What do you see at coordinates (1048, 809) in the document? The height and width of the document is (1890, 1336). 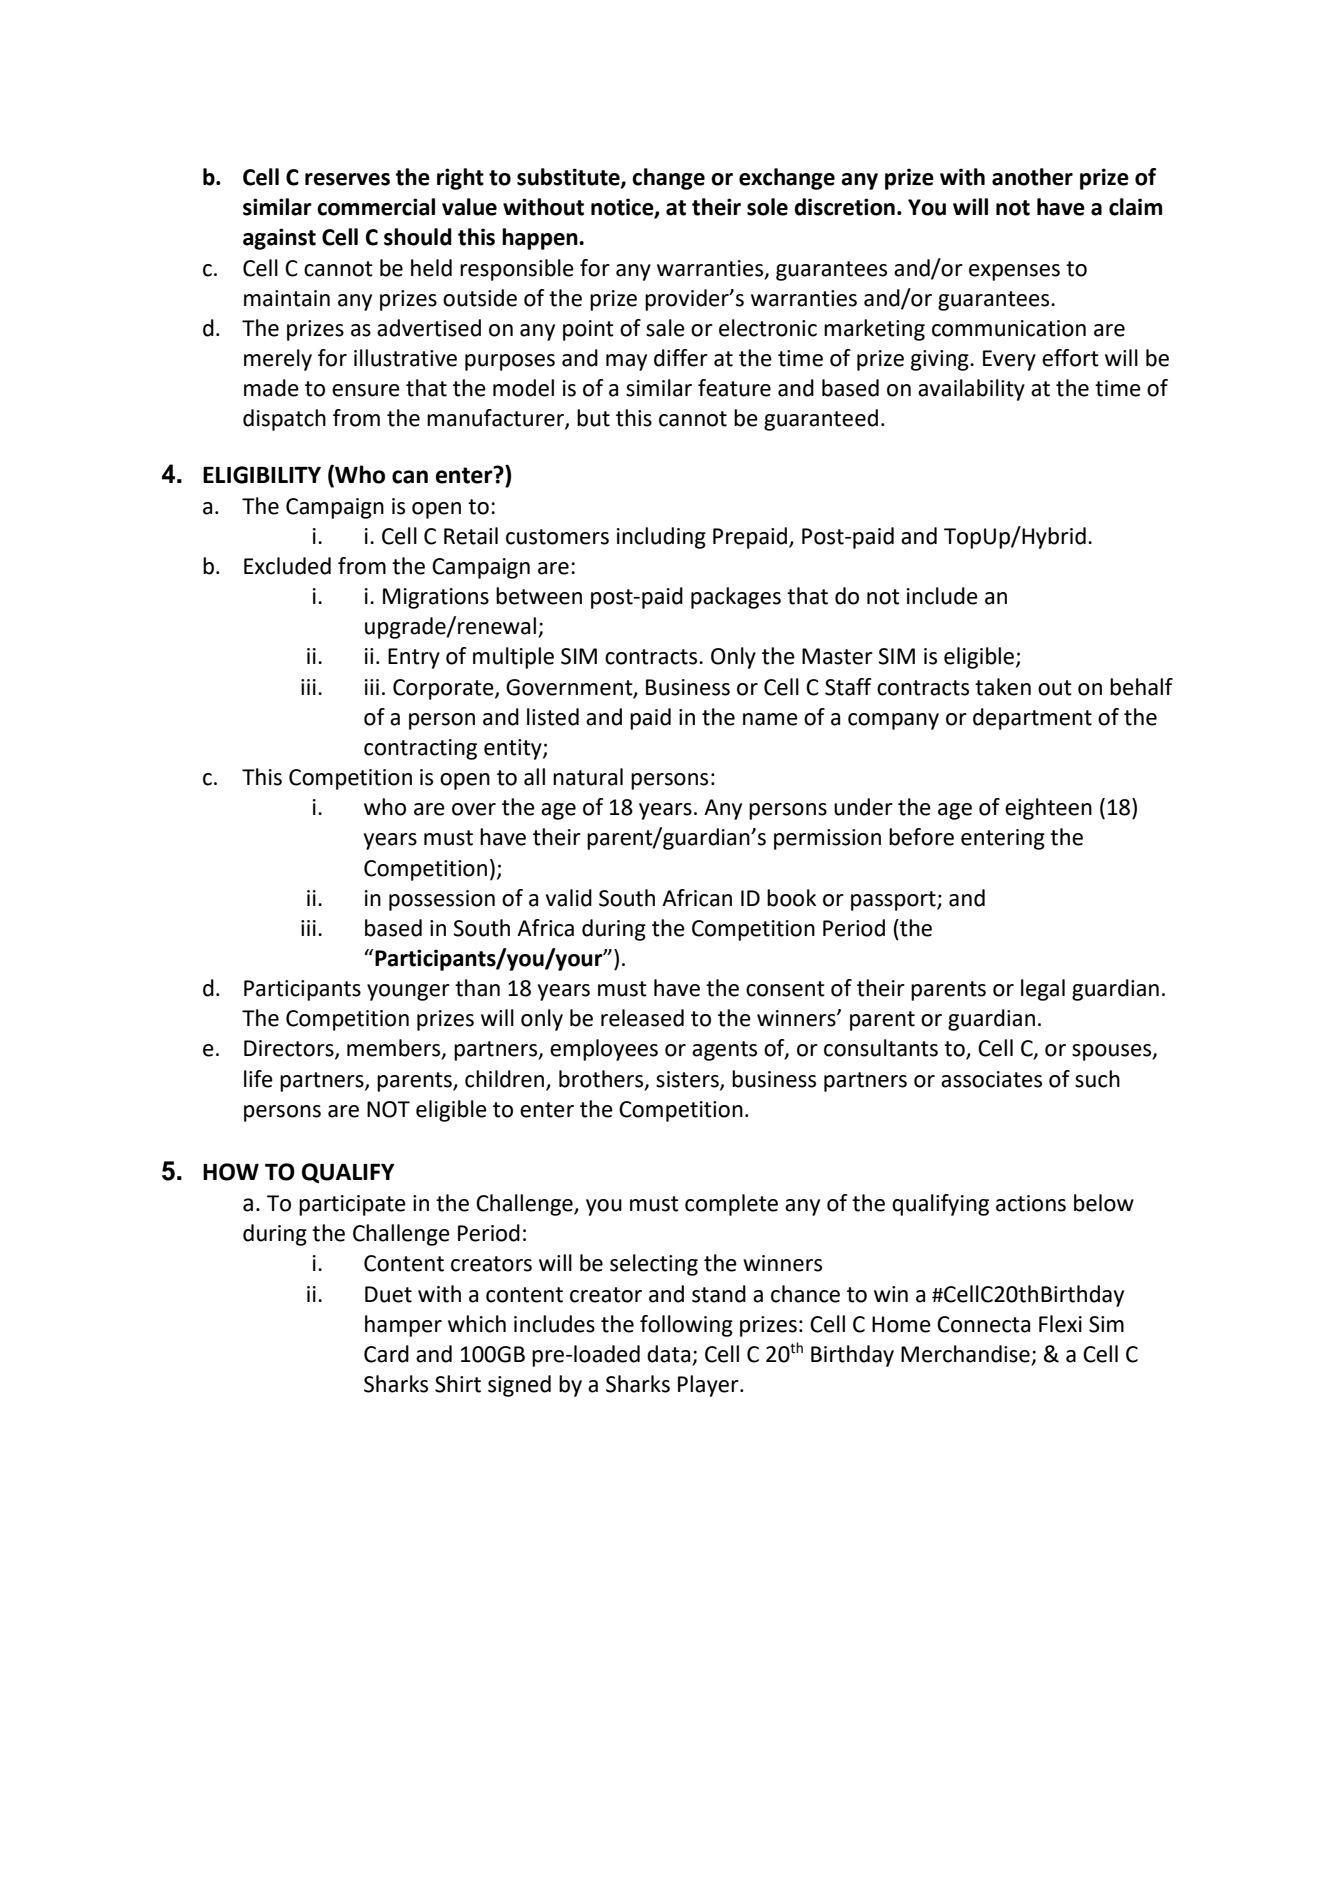 I see `eighteen` at bounding box center [1048, 809].
